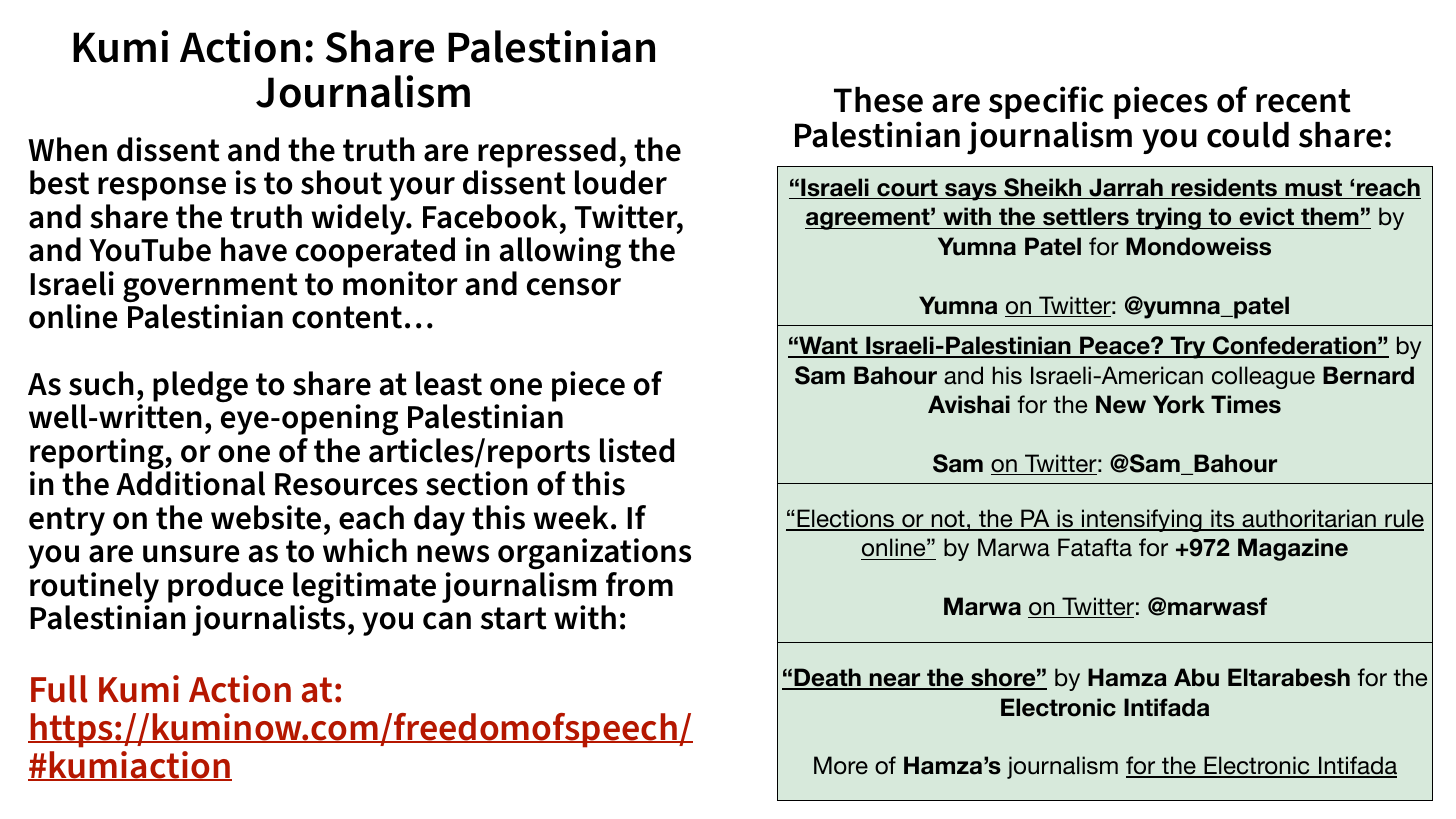  Describe the element at coordinates (878, 100) in the screenshot. I see `These` at that location.
